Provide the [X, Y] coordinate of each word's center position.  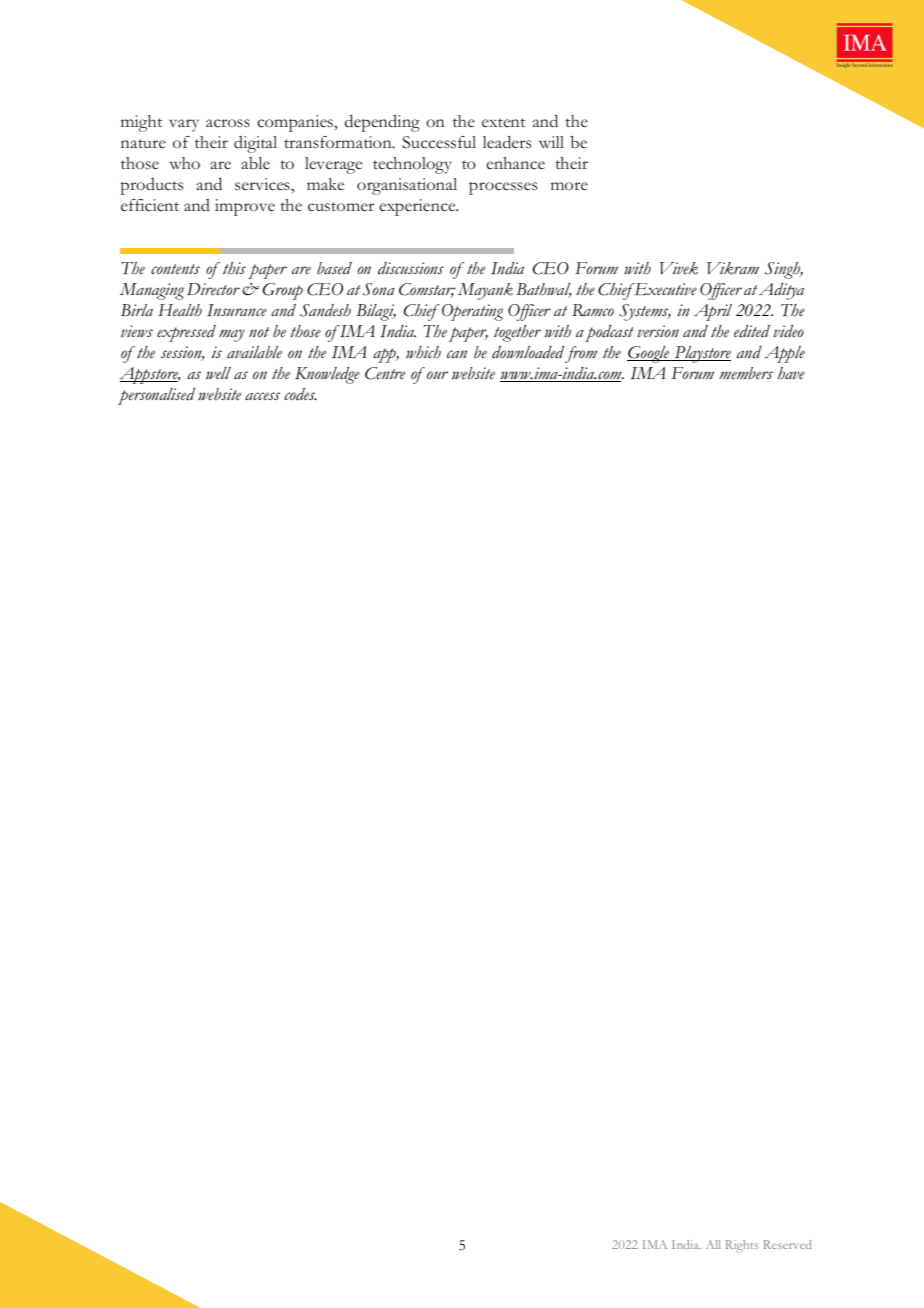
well [218, 373]
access [262, 396]
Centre [385, 373]
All [713, 1244]
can [457, 354]
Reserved [787, 1244]
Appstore [149, 375]
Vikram [733, 268]
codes [301, 394]
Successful [439, 142]
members [746, 373]
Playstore [701, 354]
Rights [742, 1246]
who [184, 163]
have [791, 373]
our [437, 375]
